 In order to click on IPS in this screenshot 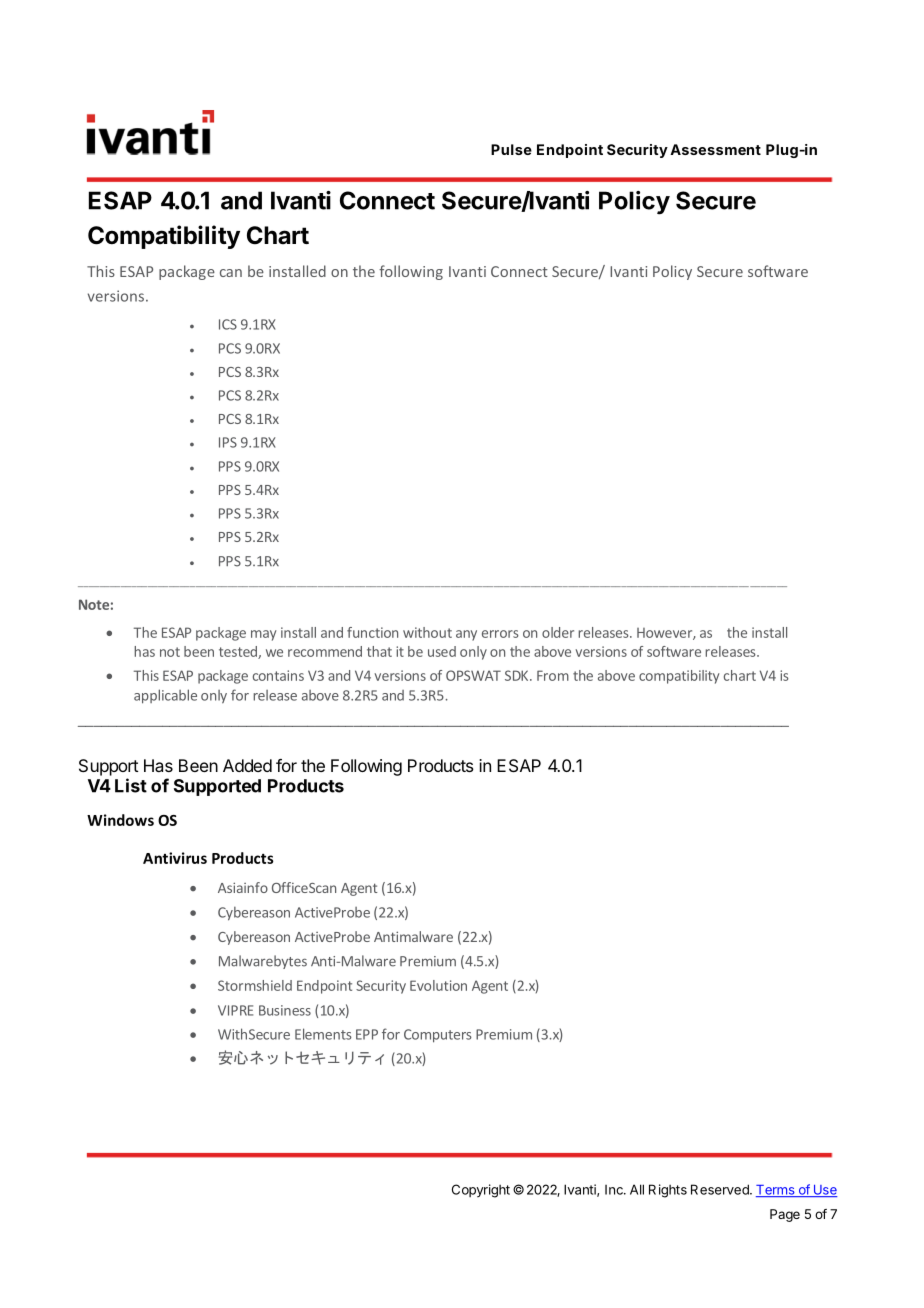, I will do `click(228, 442)`.
